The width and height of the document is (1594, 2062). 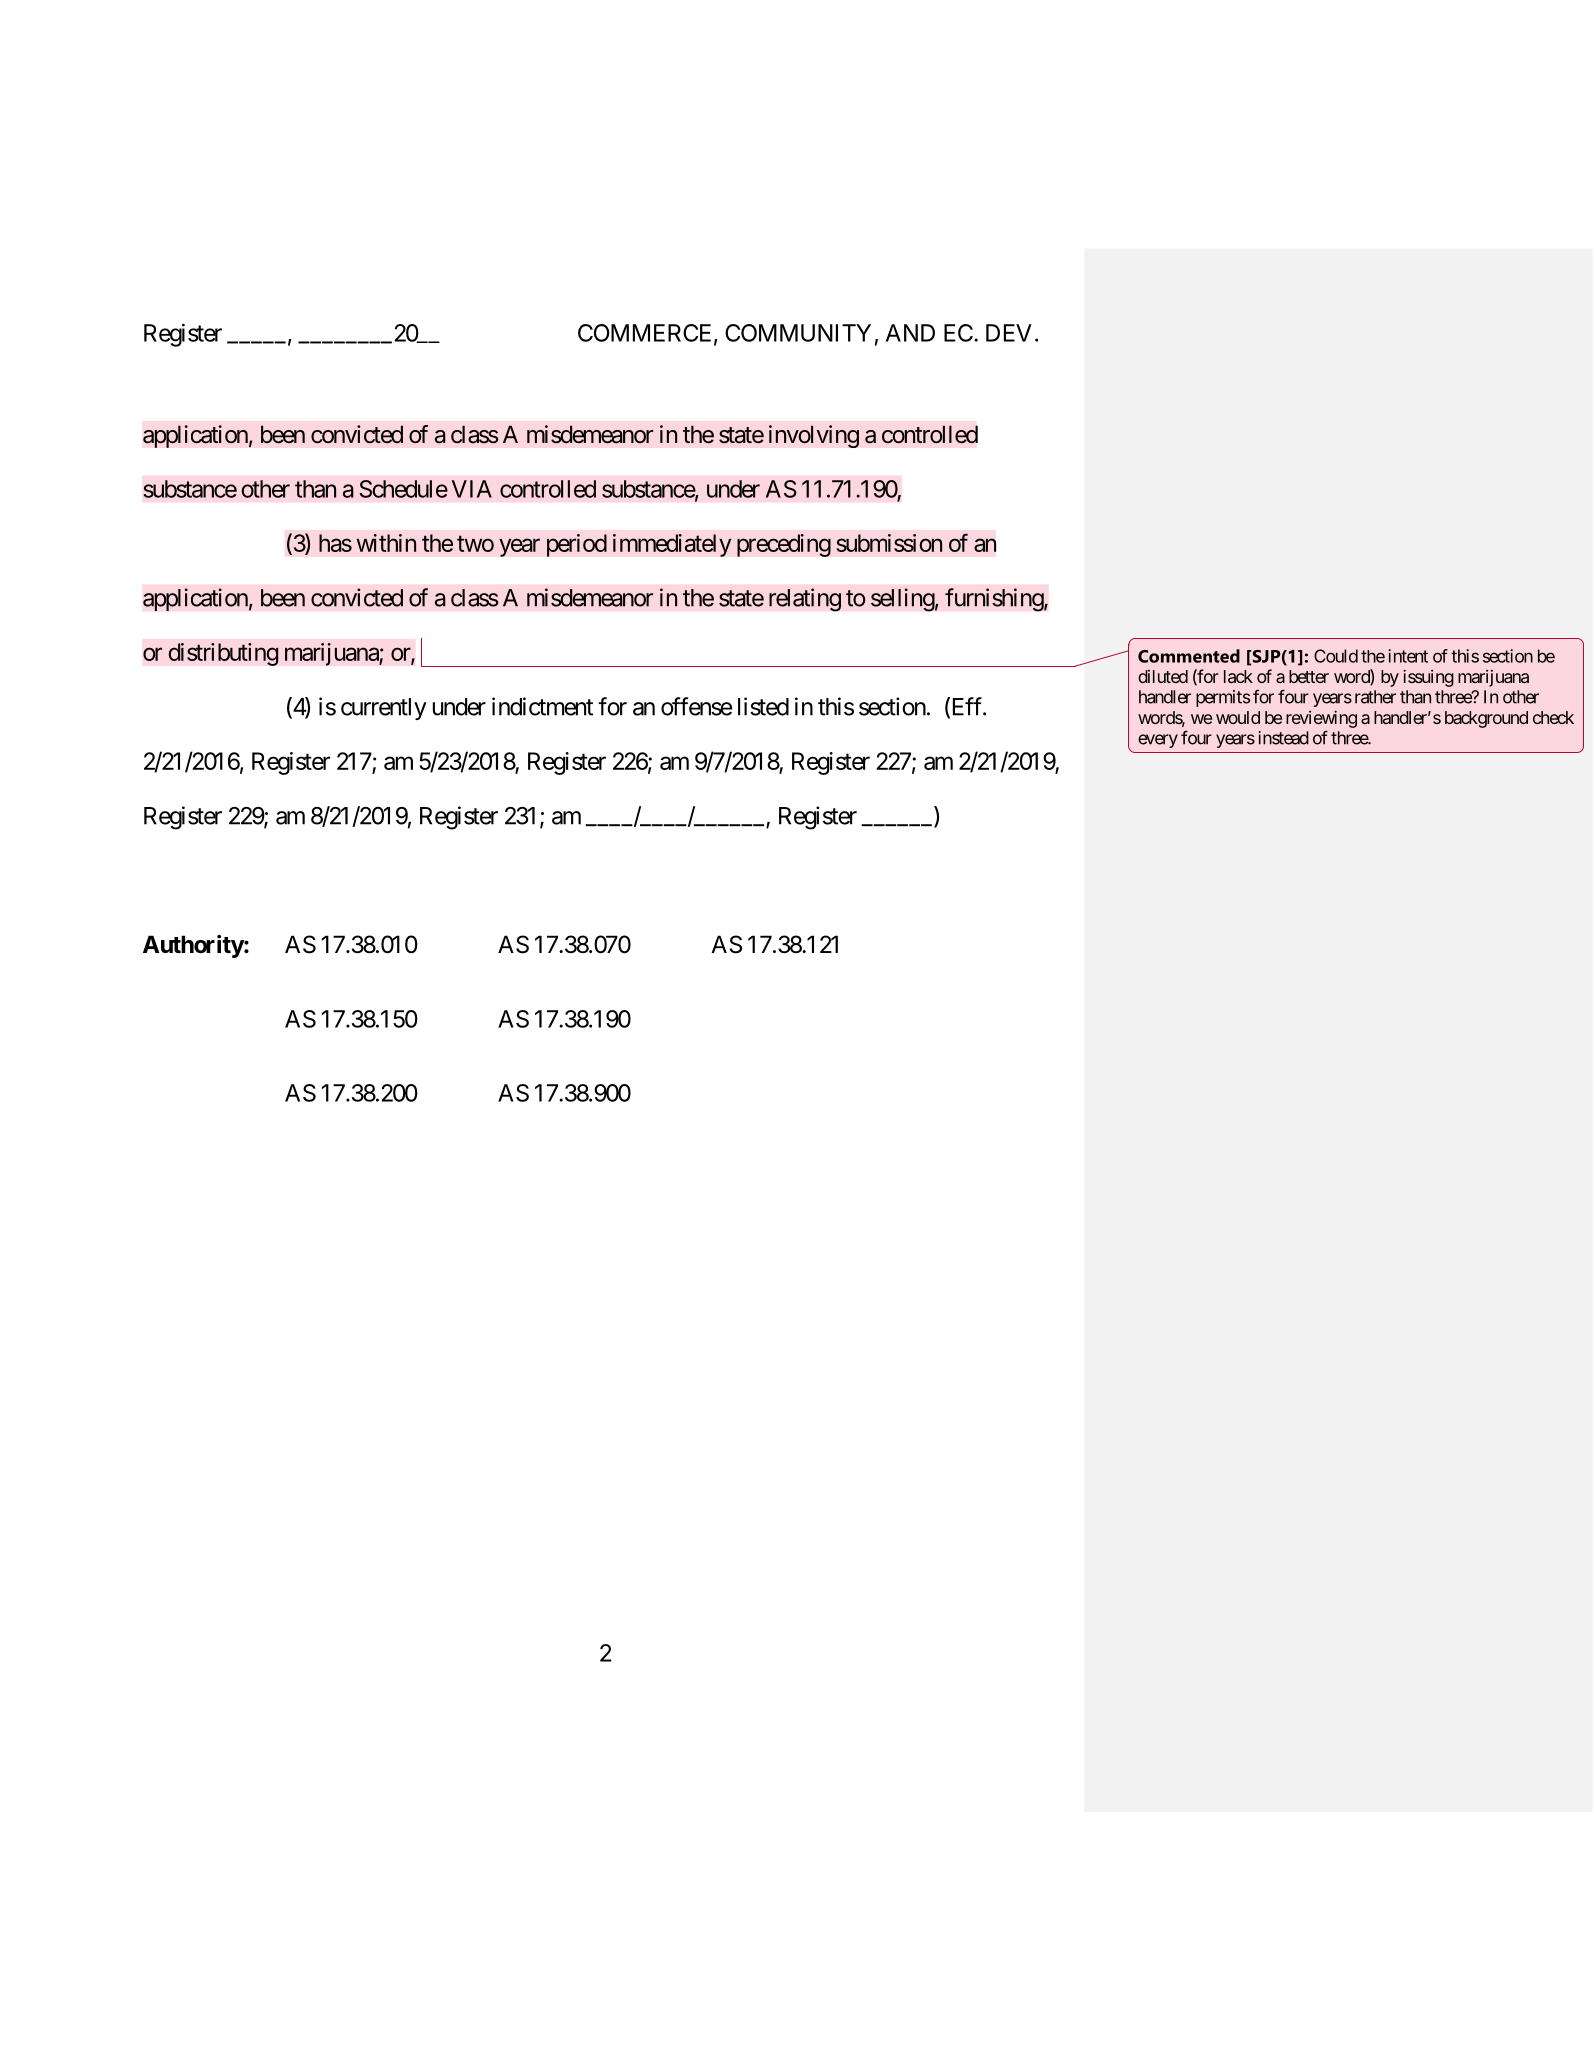 I want to click on relating, so click(x=805, y=600).
